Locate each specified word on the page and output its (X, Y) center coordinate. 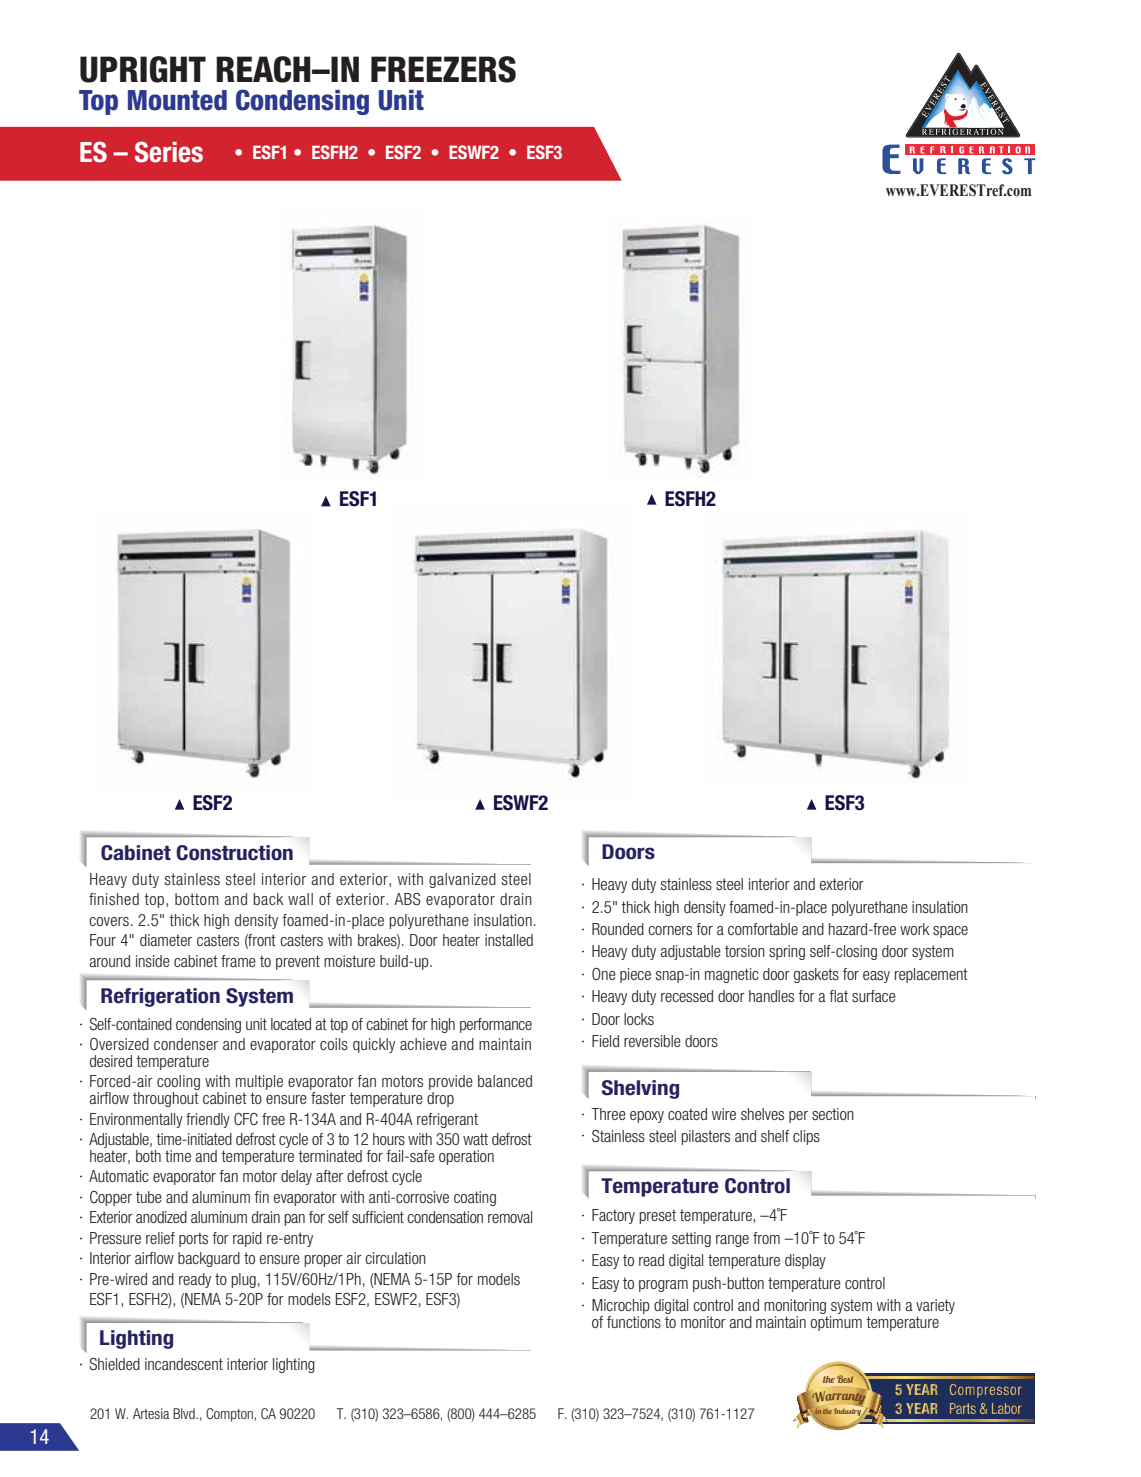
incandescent (184, 1364)
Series (169, 152)
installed (509, 940)
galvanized (462, 880)
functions (634, 1320)
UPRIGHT (143, 69)
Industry (849, 1410)
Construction (234, 853)
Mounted (177, 100)
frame (238, 961)
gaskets (816, 975)
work (915, 929)
